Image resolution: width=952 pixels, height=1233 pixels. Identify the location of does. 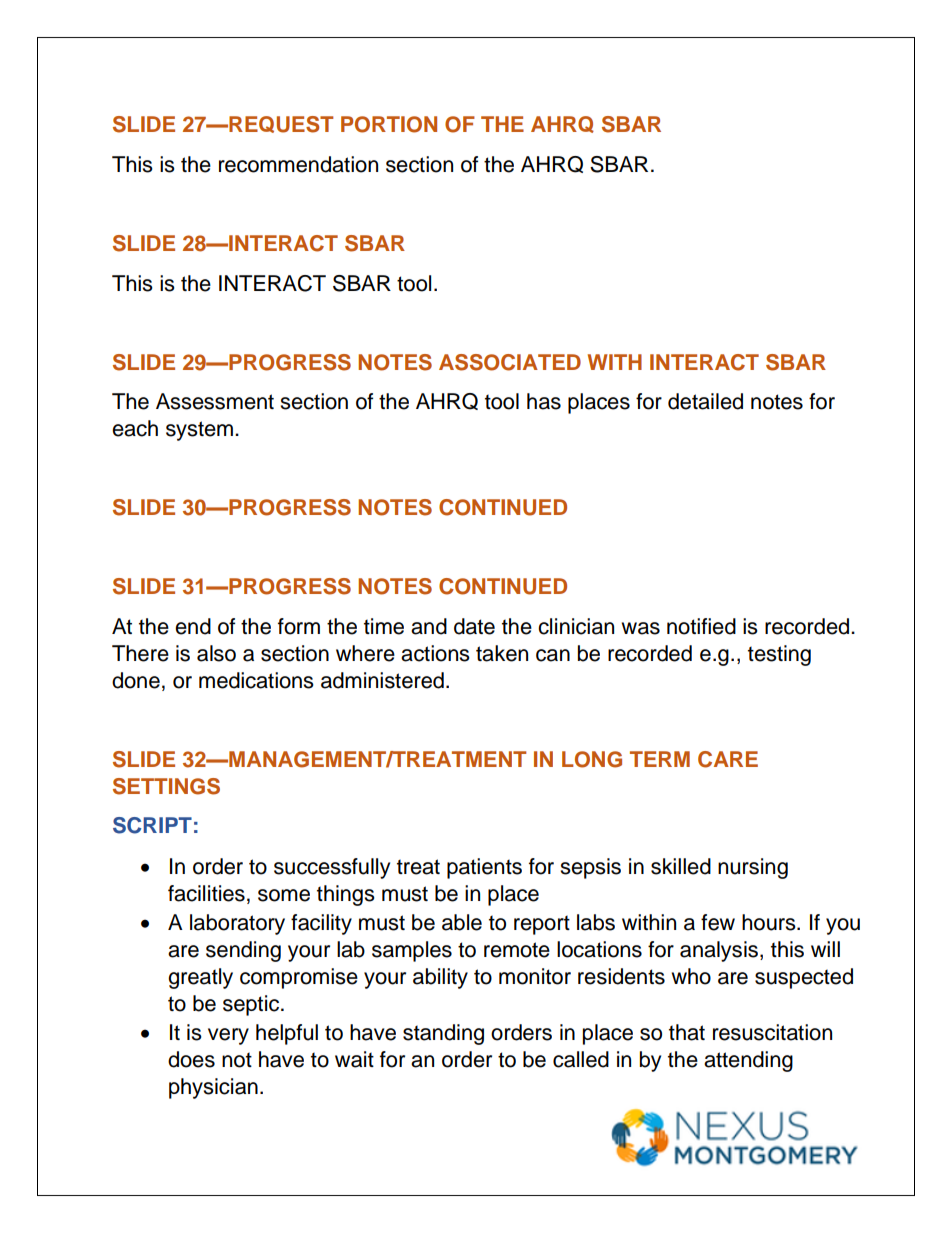
(191, 1059).
